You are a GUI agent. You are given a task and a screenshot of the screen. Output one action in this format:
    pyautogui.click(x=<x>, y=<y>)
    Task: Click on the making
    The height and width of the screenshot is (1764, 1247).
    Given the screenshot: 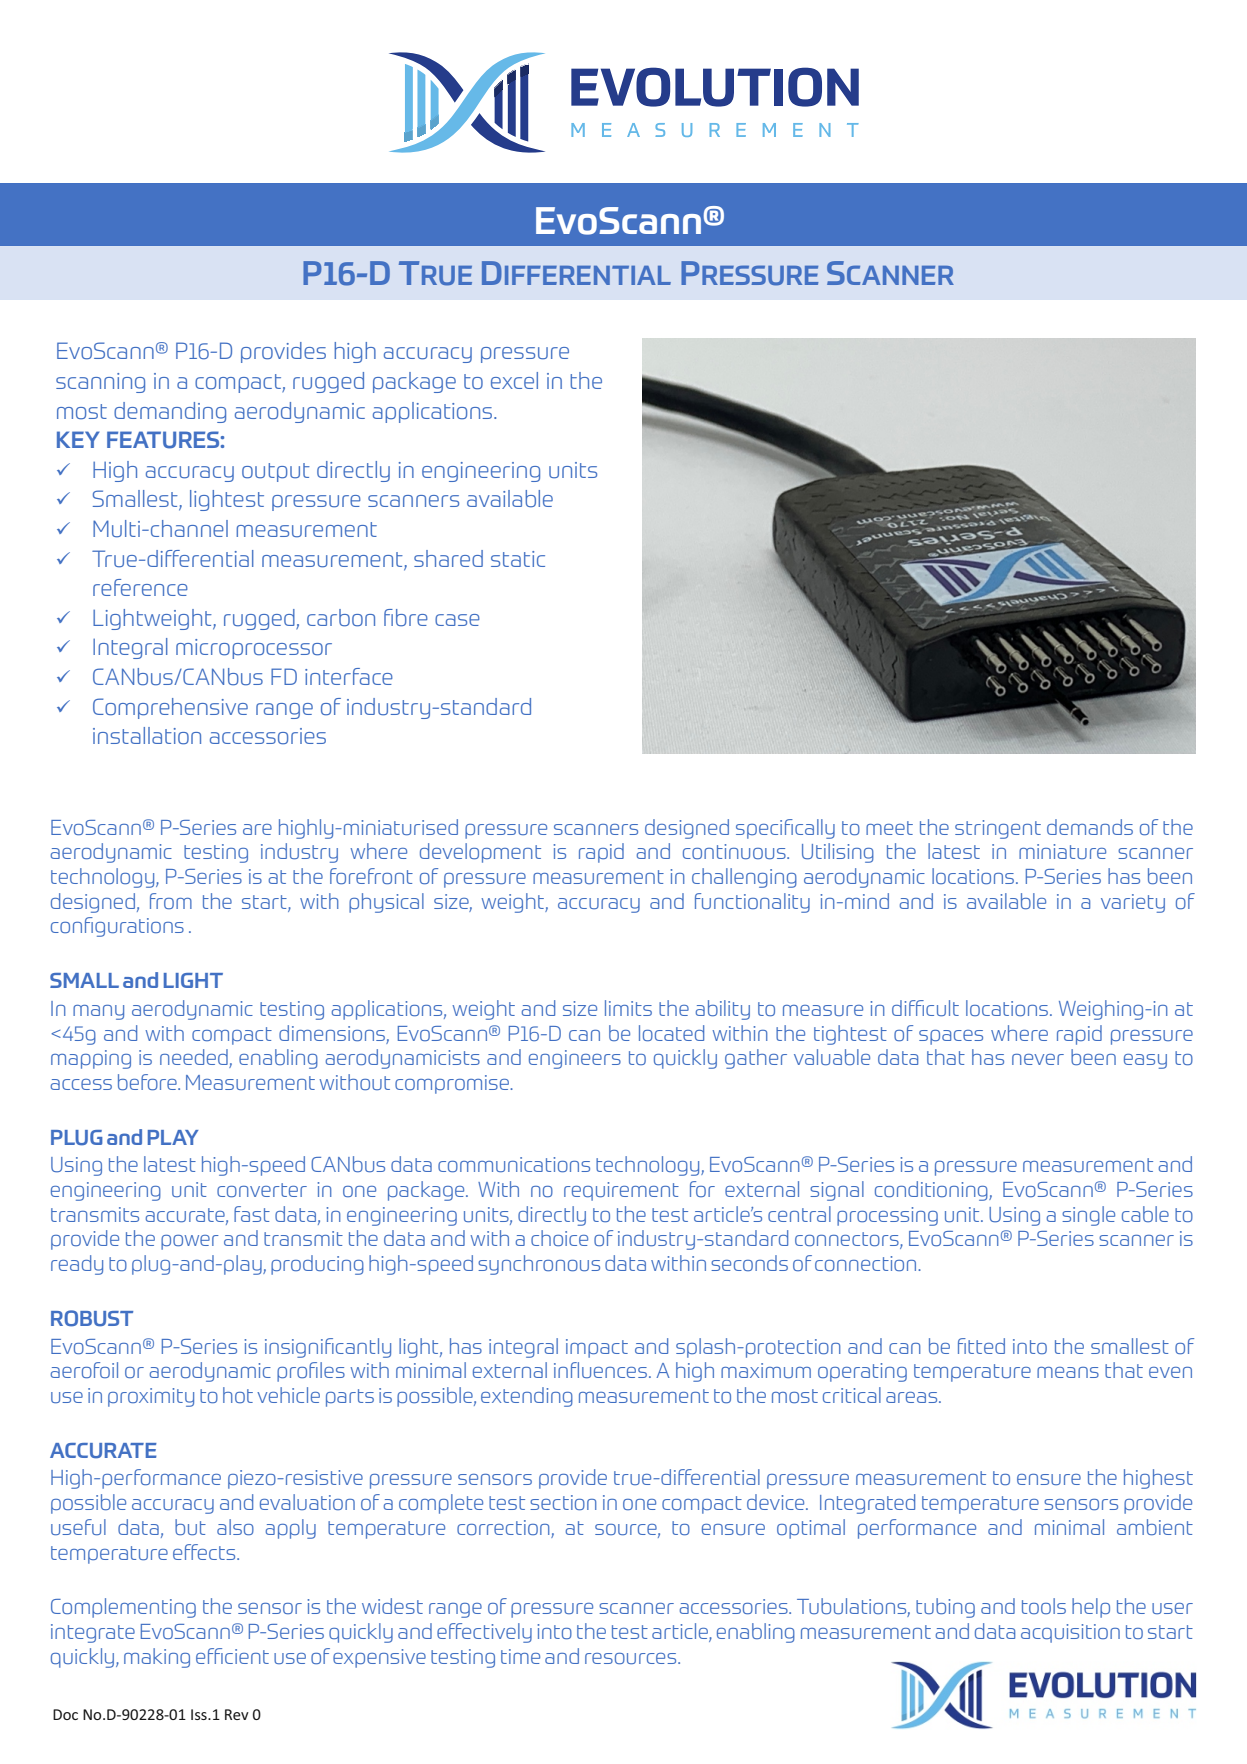 What is the action you would take?
    pyautogui.click(x=157, y=1658)
